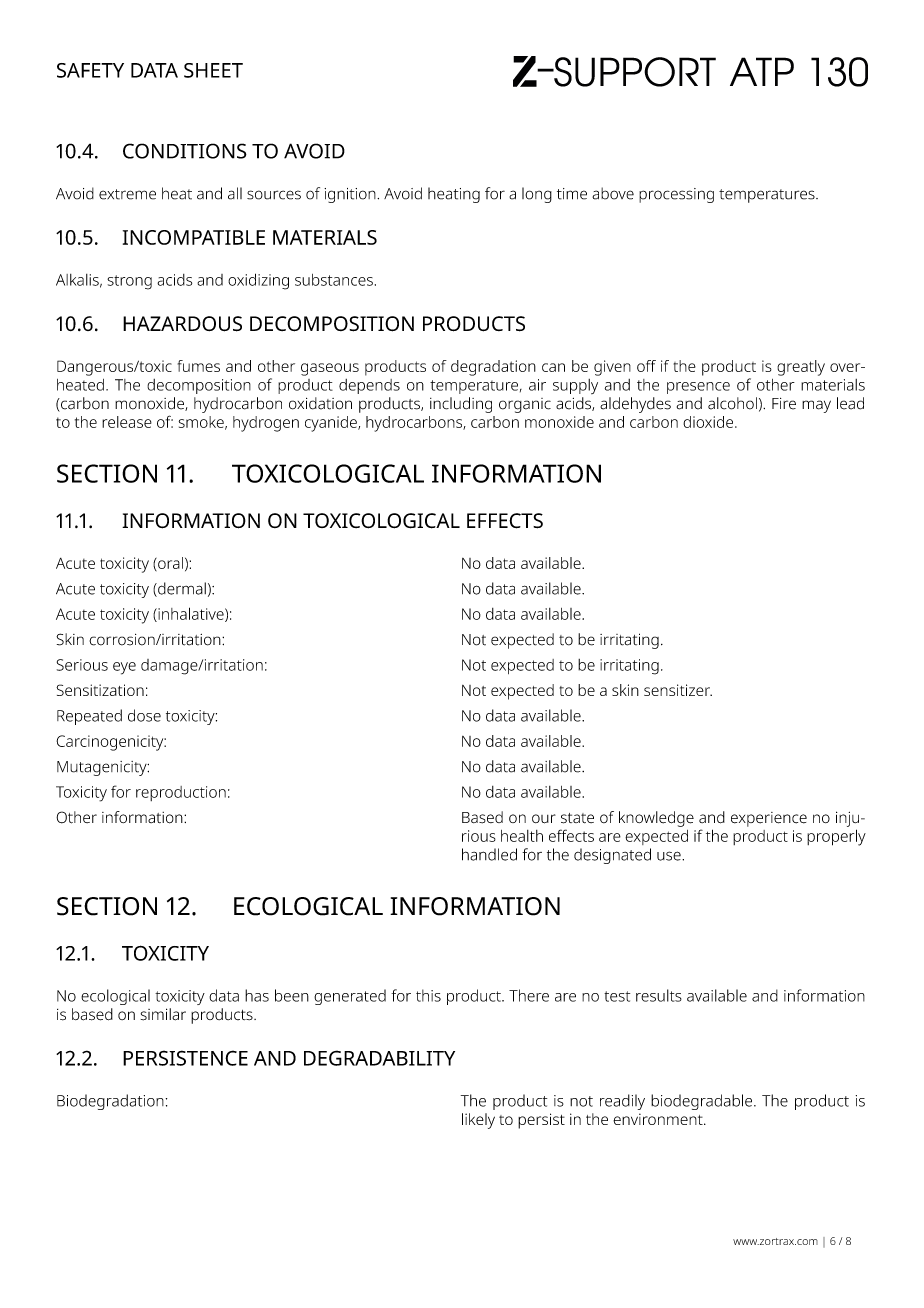  I want to click on dose, so click(144, 715).
